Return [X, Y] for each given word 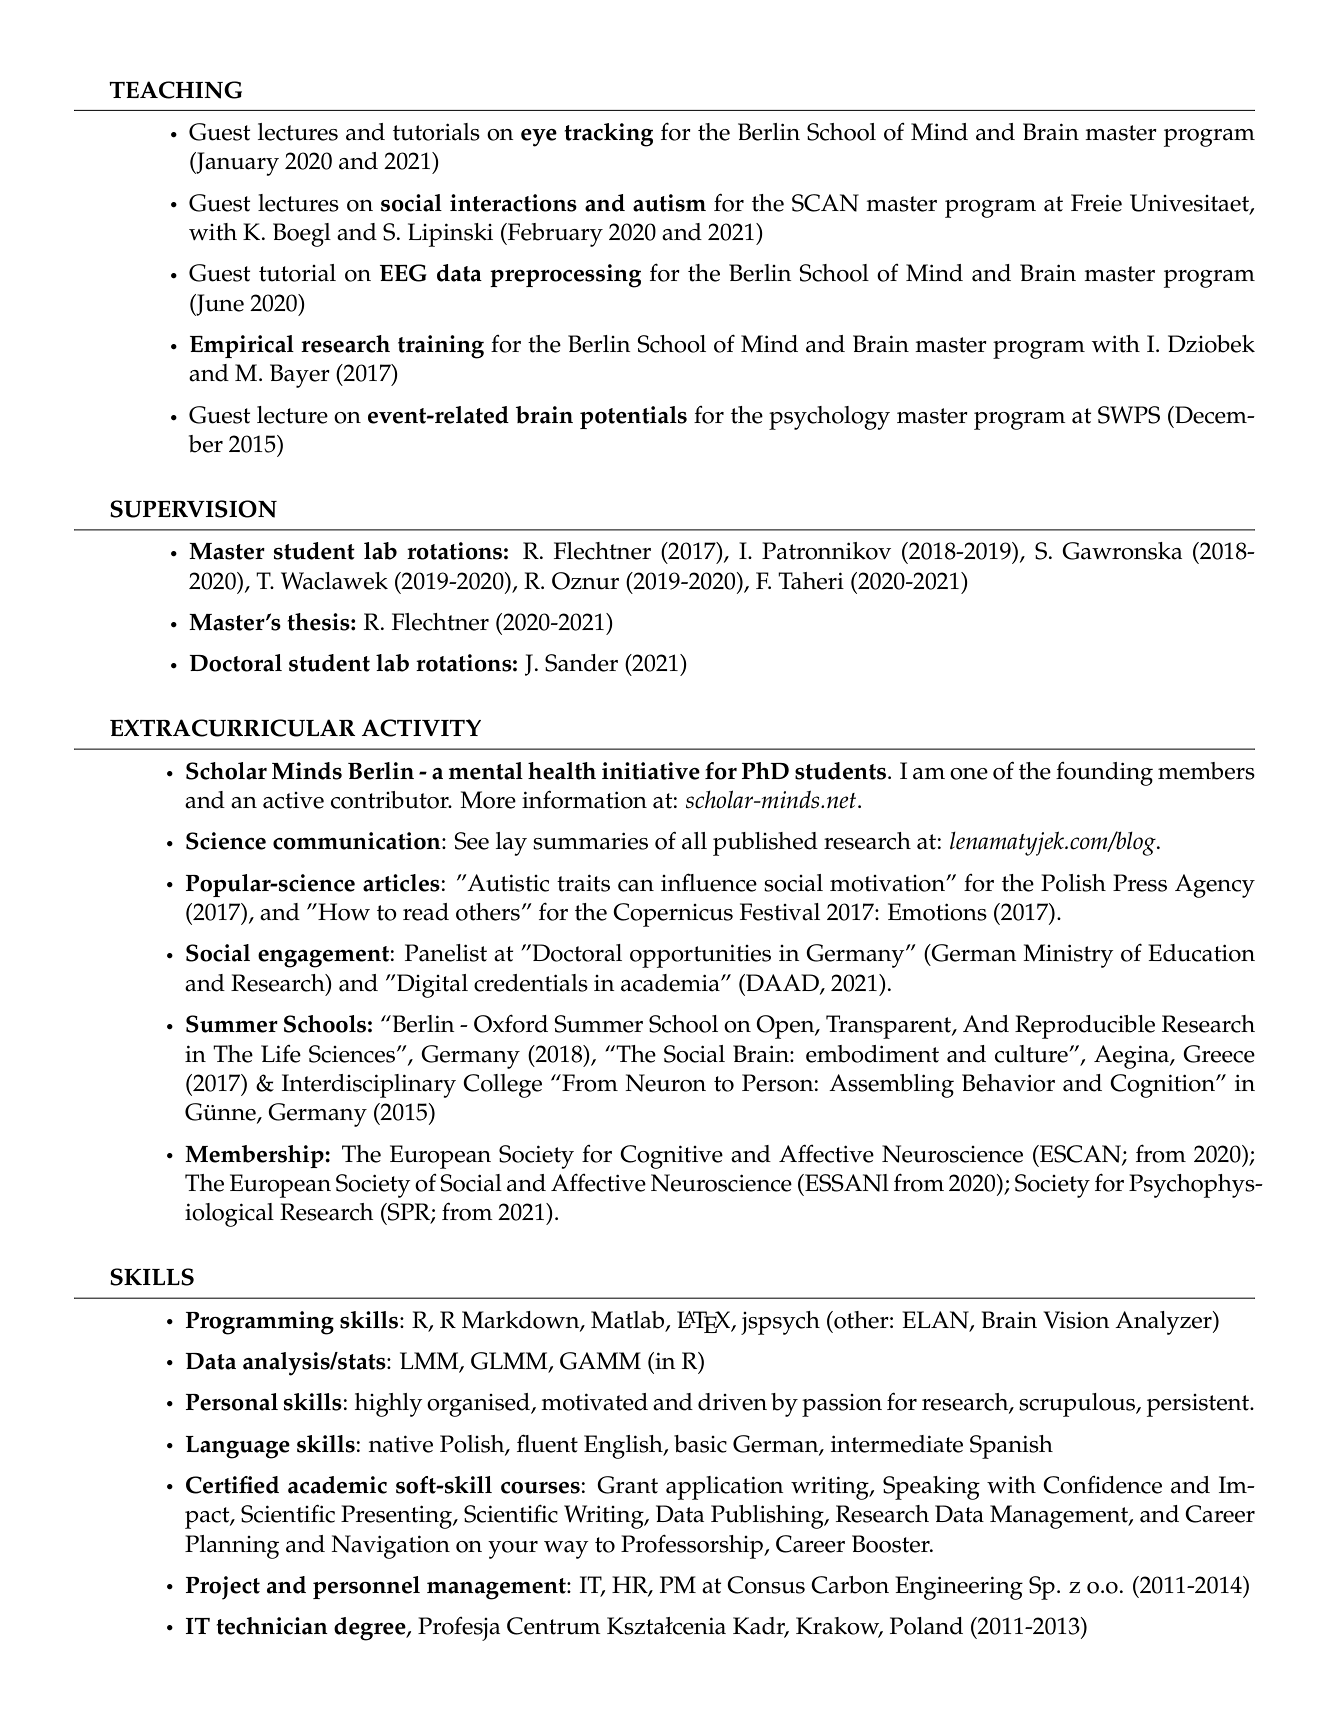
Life [281, 1054]
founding [1104, 774]
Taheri [811, 581]
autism [669, 203]
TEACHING [175, 90]
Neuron [665, 1083]
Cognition [1163, 1086]
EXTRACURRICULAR [233, 728]
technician [272, 1626]
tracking [608, 135]
